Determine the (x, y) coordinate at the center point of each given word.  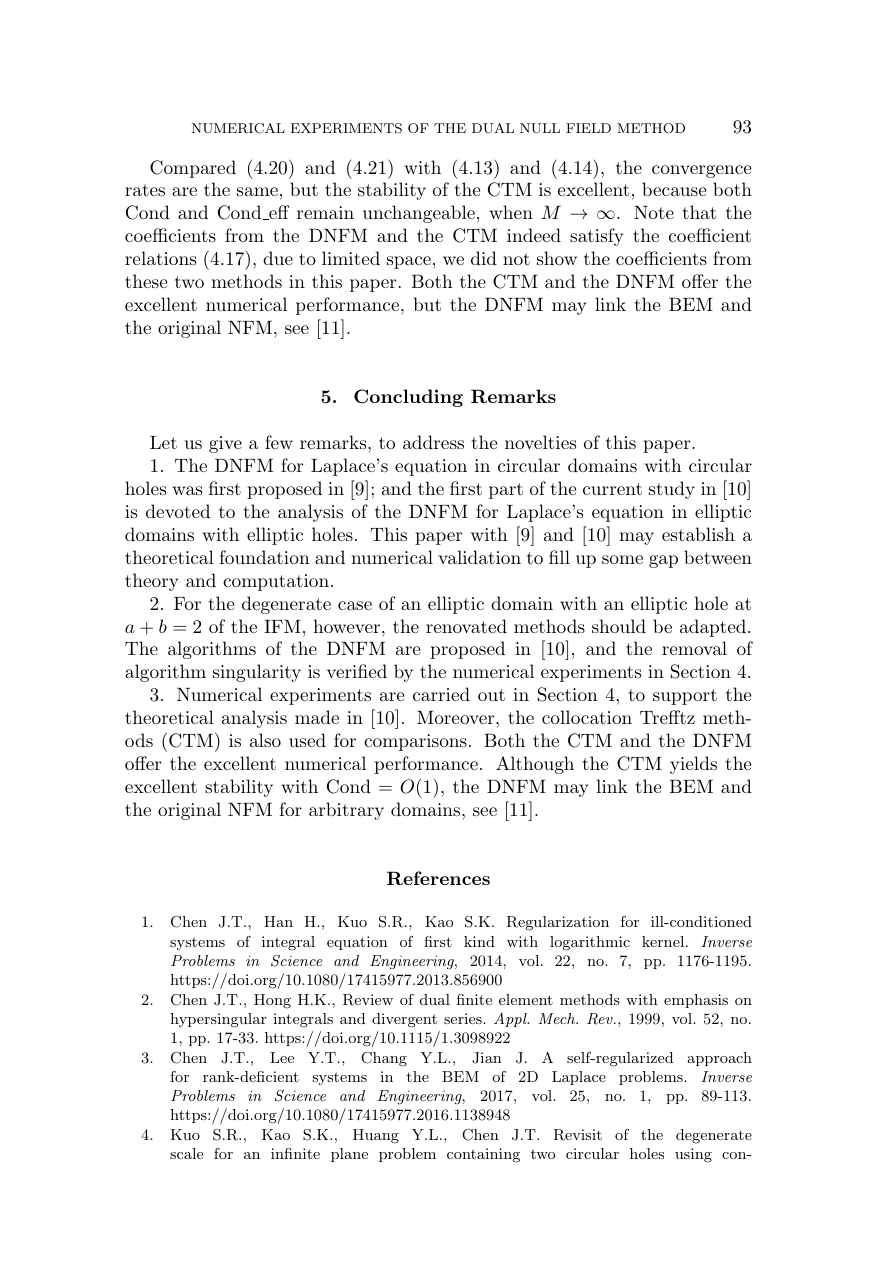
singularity (257, 673)
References (438, 878)
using (693, 1155)
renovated (466, 626)
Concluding (408, 398)
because (674, 189)
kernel (663, 941)
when (511, 212)
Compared (193, 169)
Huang (376, 1136)
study (672, 490)
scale (186, 1153)
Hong (272, 1001)
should (619, 626)
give (225, 444)
